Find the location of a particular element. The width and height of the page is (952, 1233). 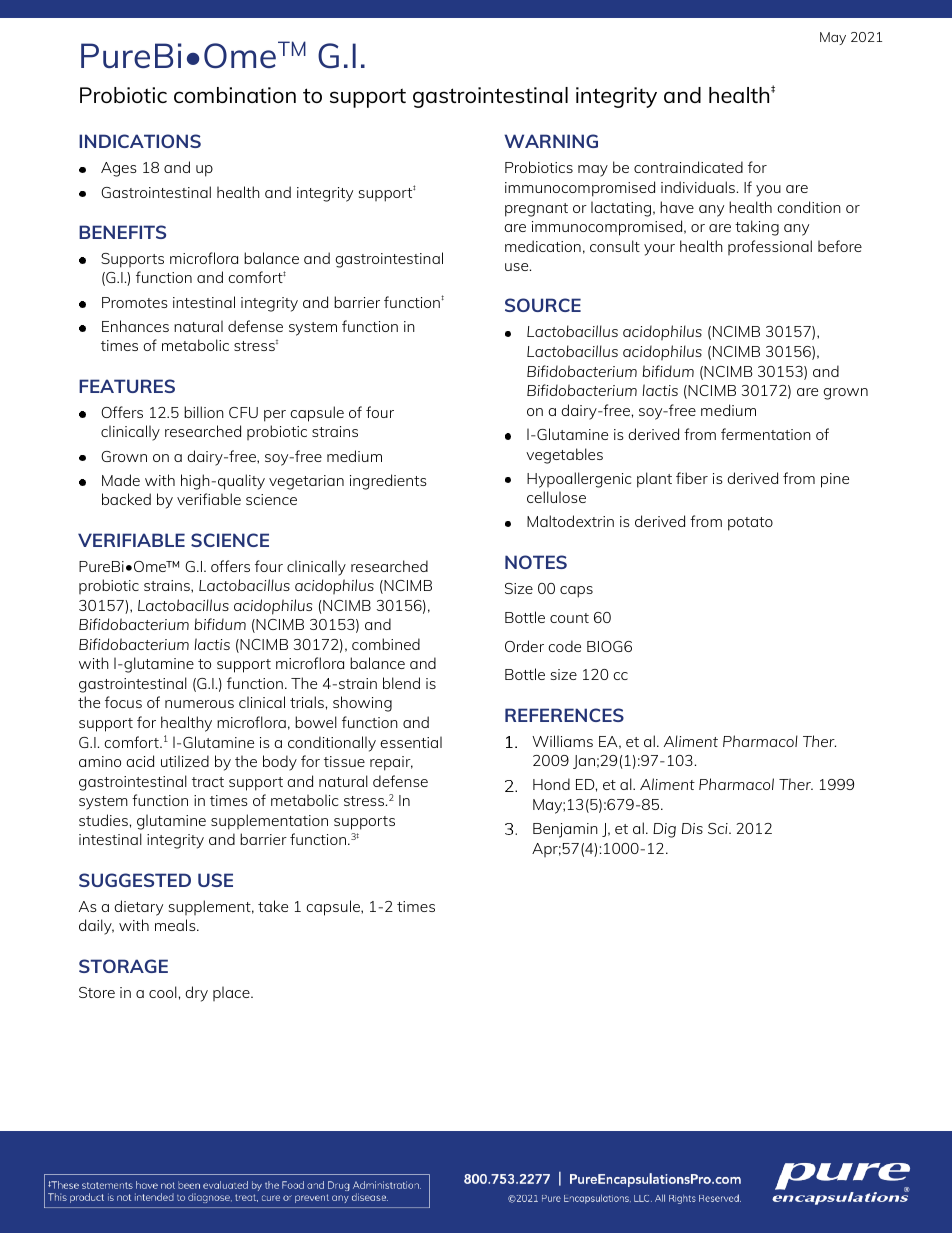

backed is located at coordinates (126, 499).
